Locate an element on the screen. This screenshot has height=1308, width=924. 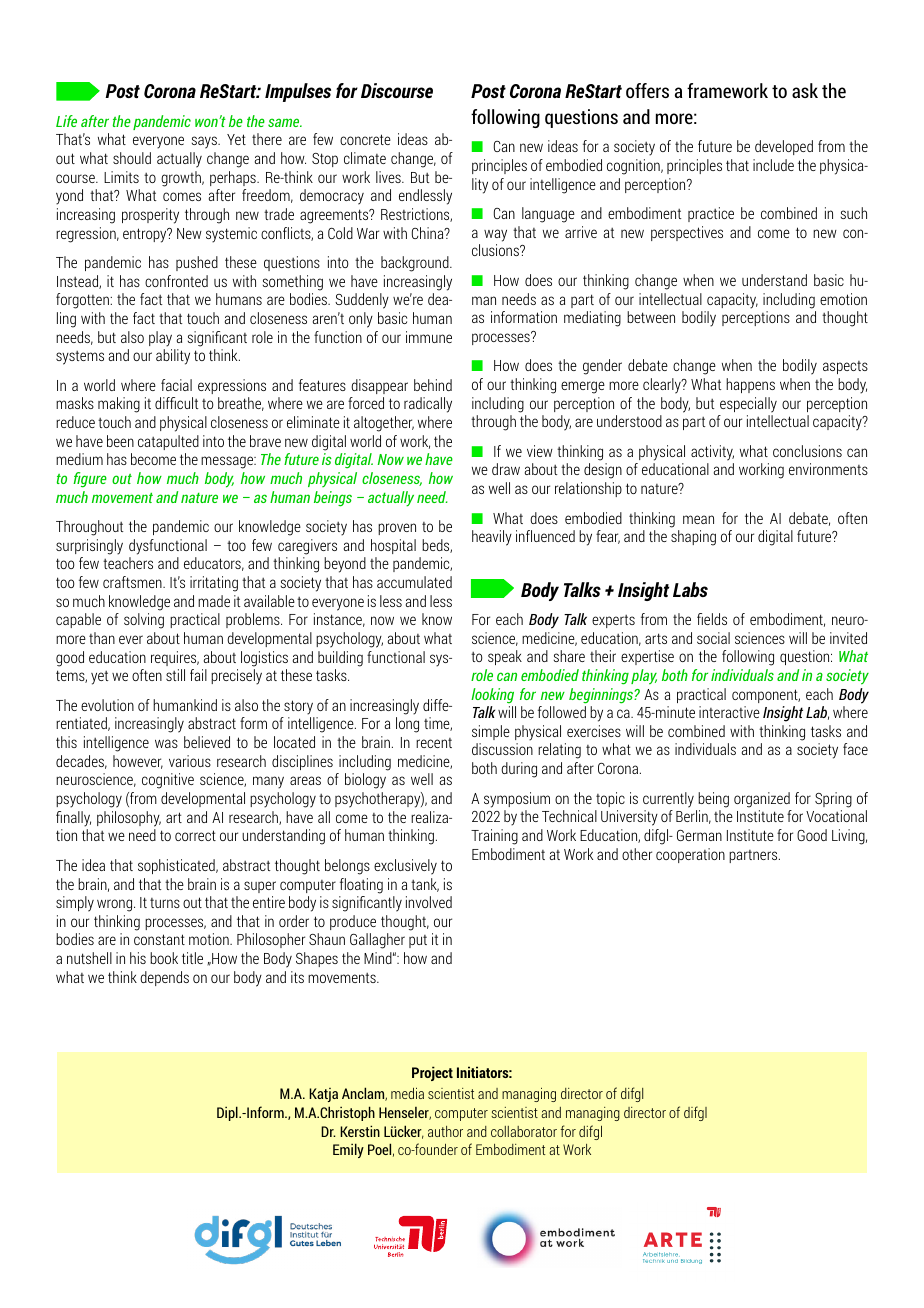
developed is located at coordinates (784, 147).
